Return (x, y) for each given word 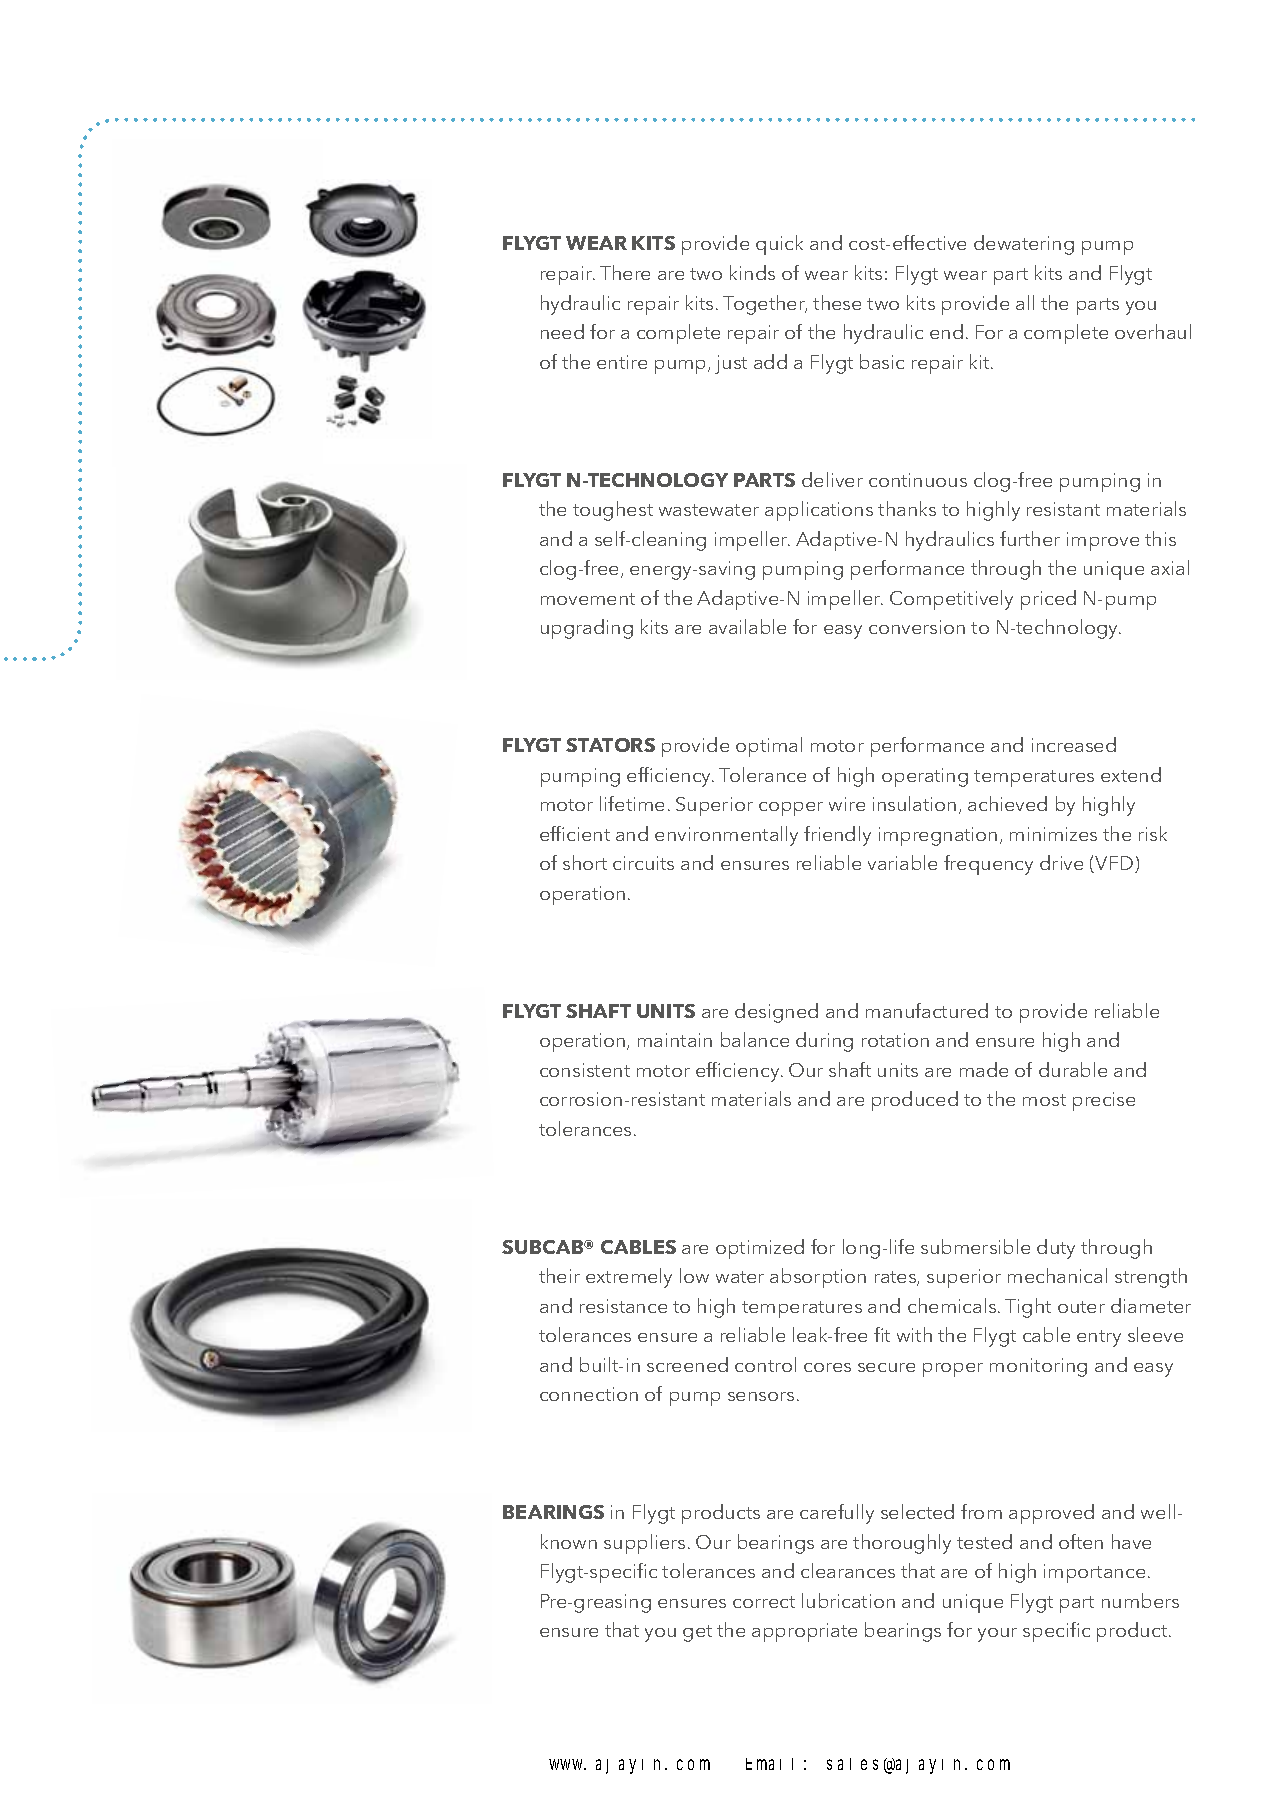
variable (902, 862)
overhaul (1153, 331)
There (625, 272)
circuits (643, 863)
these (837, 302)
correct (764, 1602)
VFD (1114, 864)
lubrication (848, 1600)
